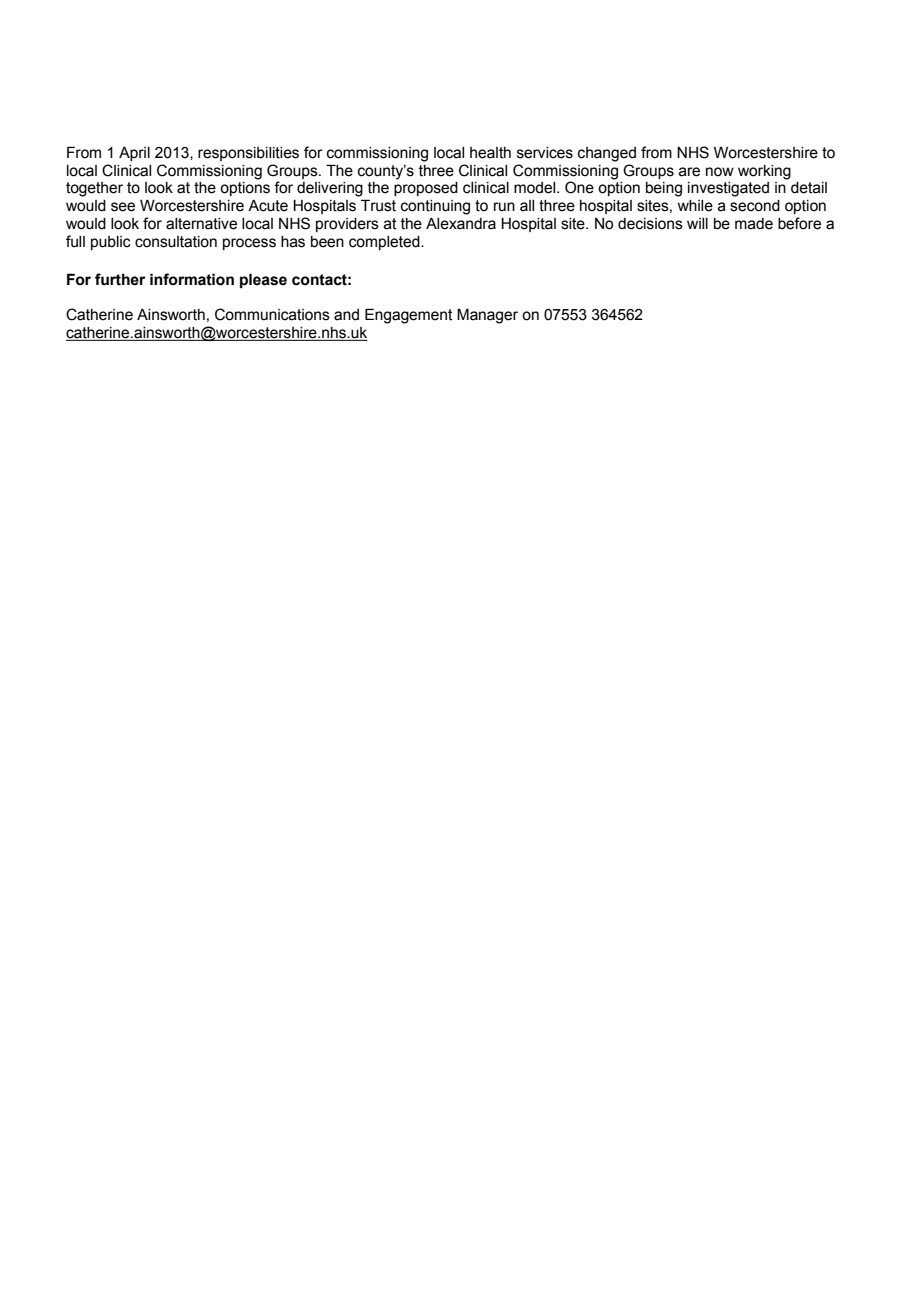 The height and width of the screenshot is (1308, 924). What do you see at coordinates (385, 243) in the screenshot?
I see `completed` at bounding box center [385, 243].
